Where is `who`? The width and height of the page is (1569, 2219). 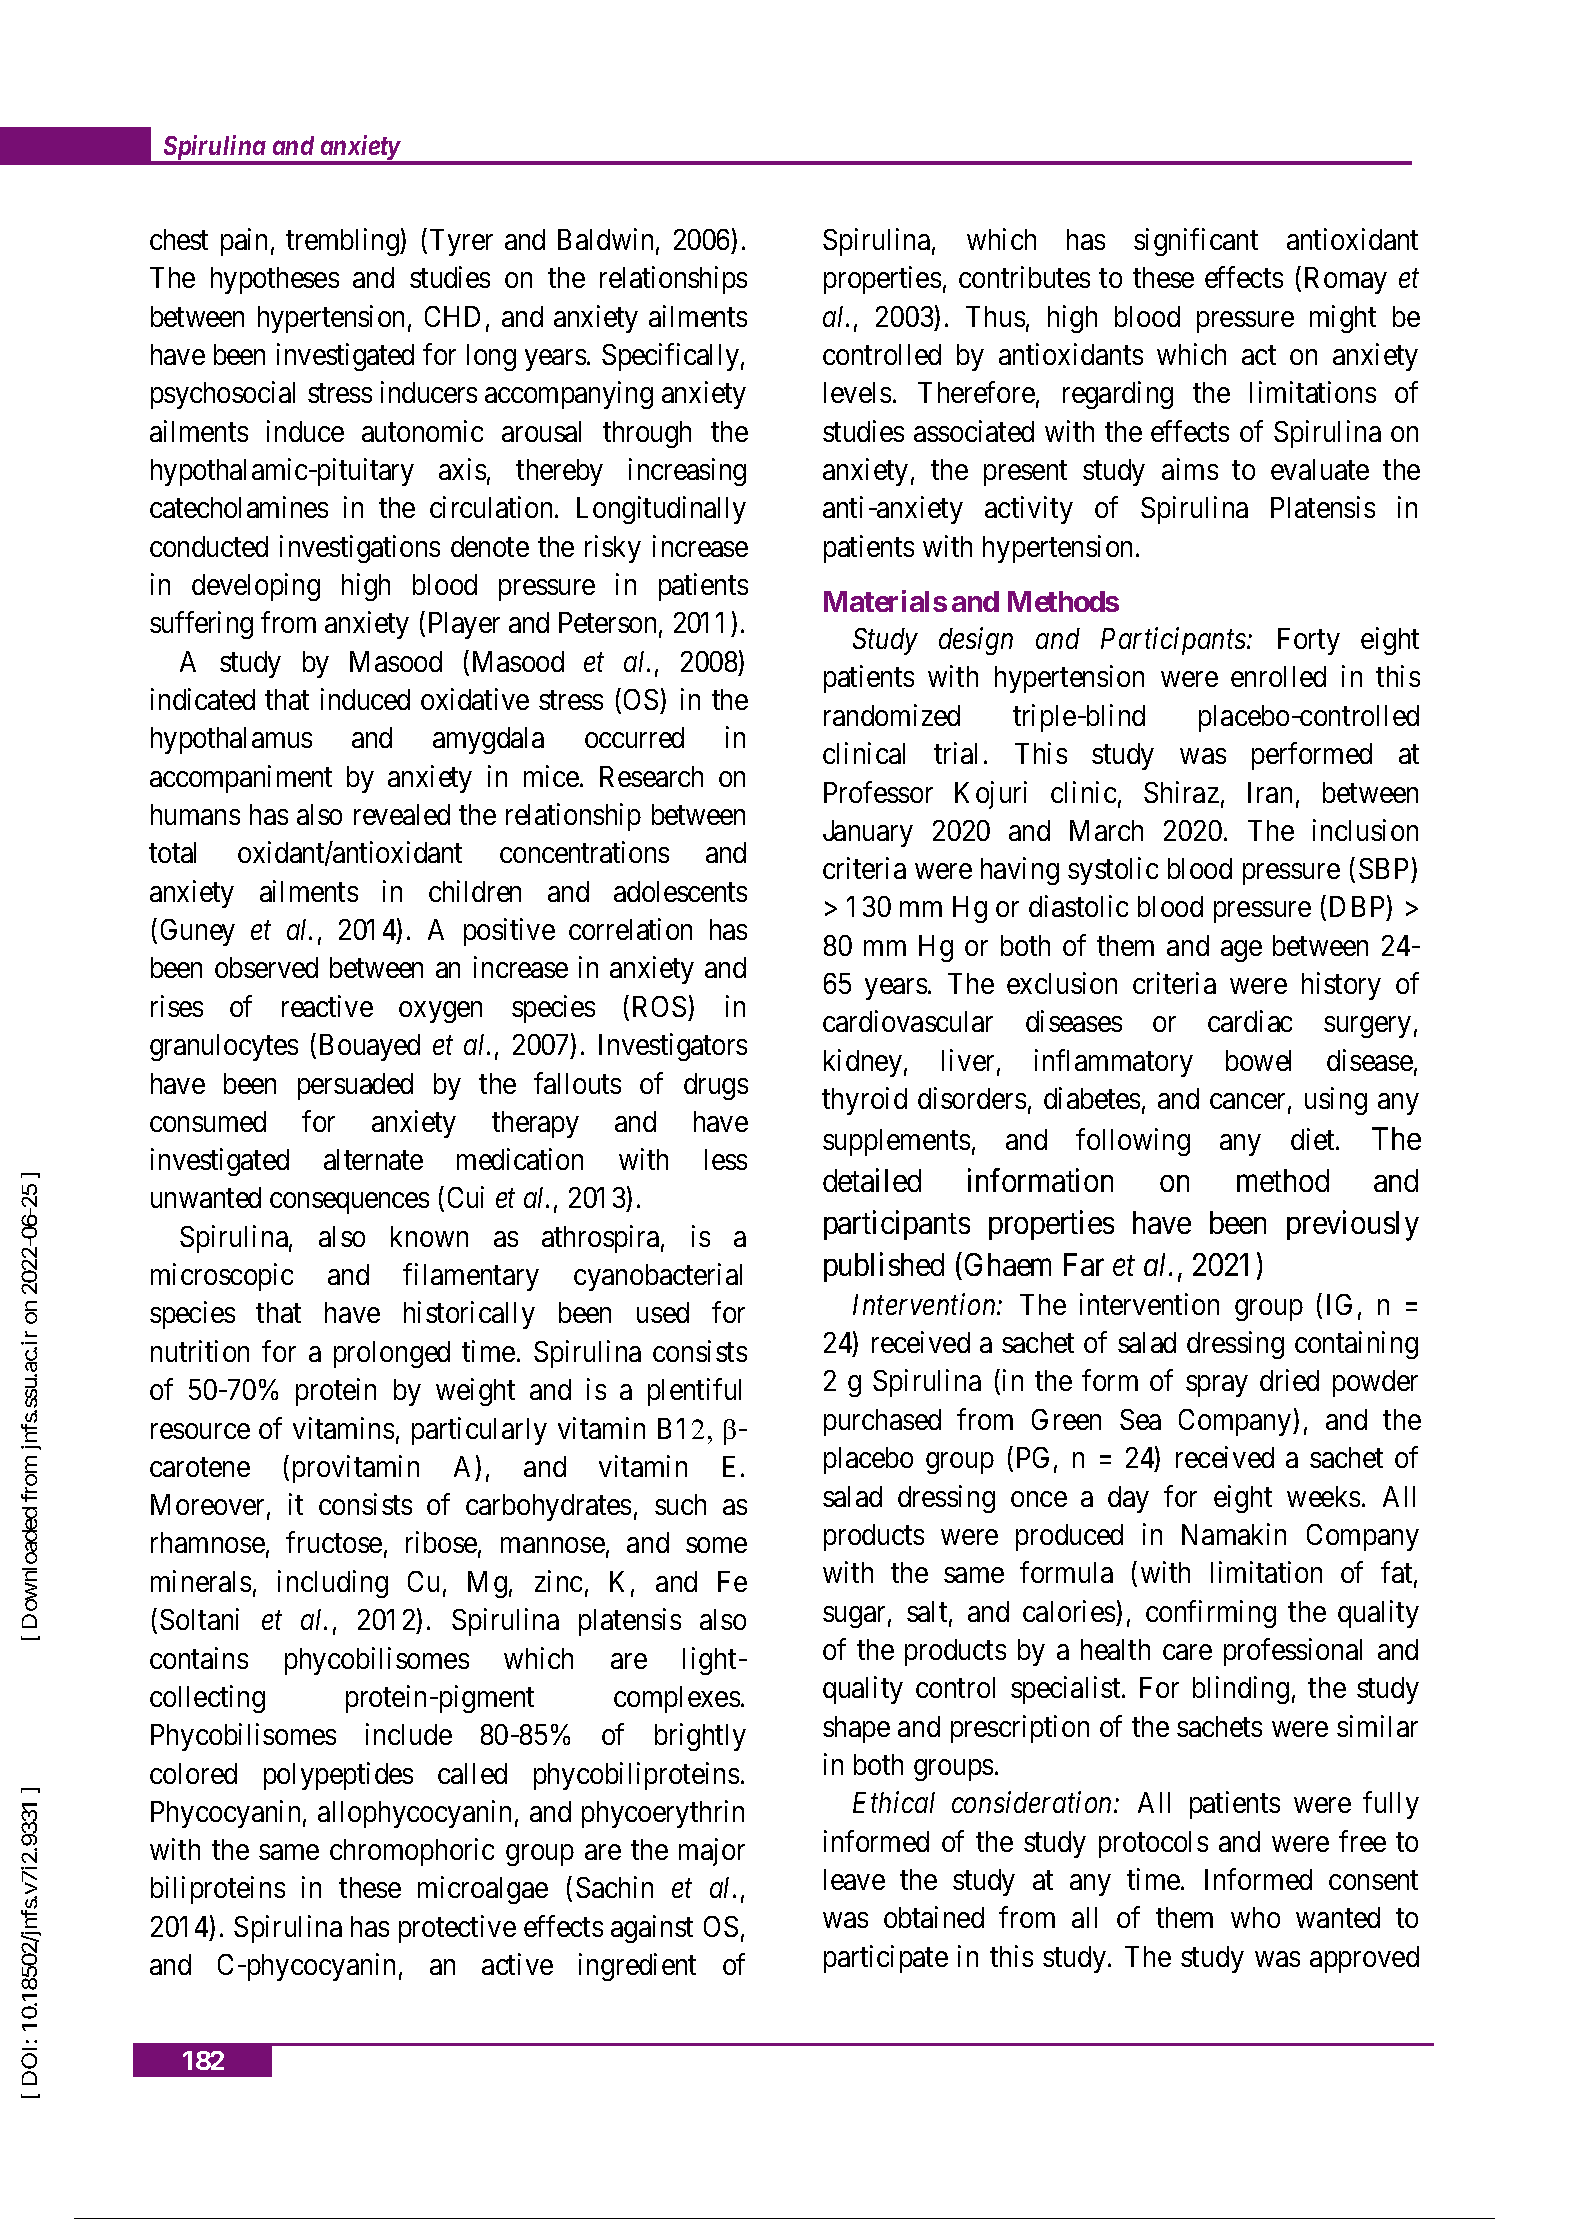
who is located at coordinates (1255, 1917).
